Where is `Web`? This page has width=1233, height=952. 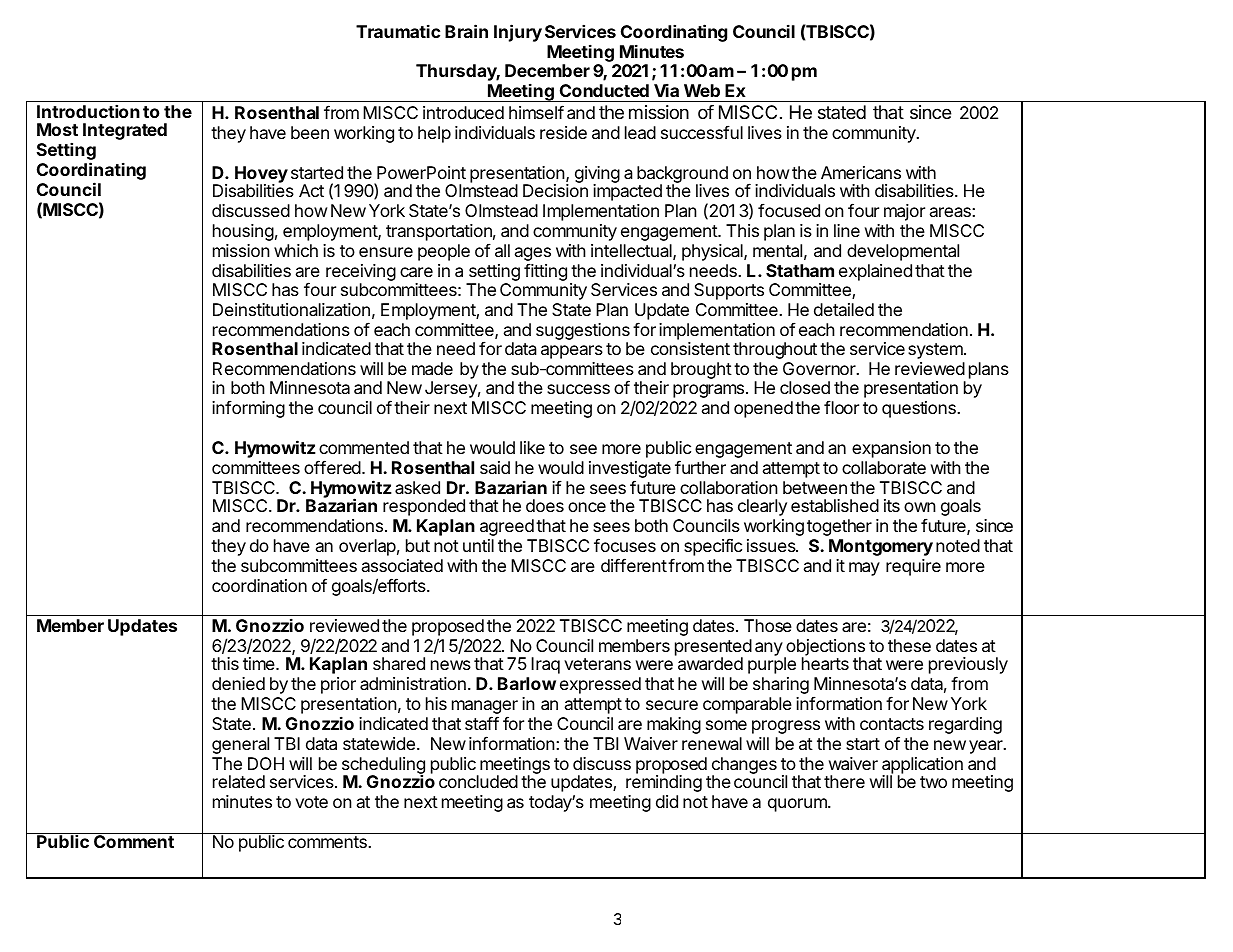
Web is located at coordinates (702, 90).
